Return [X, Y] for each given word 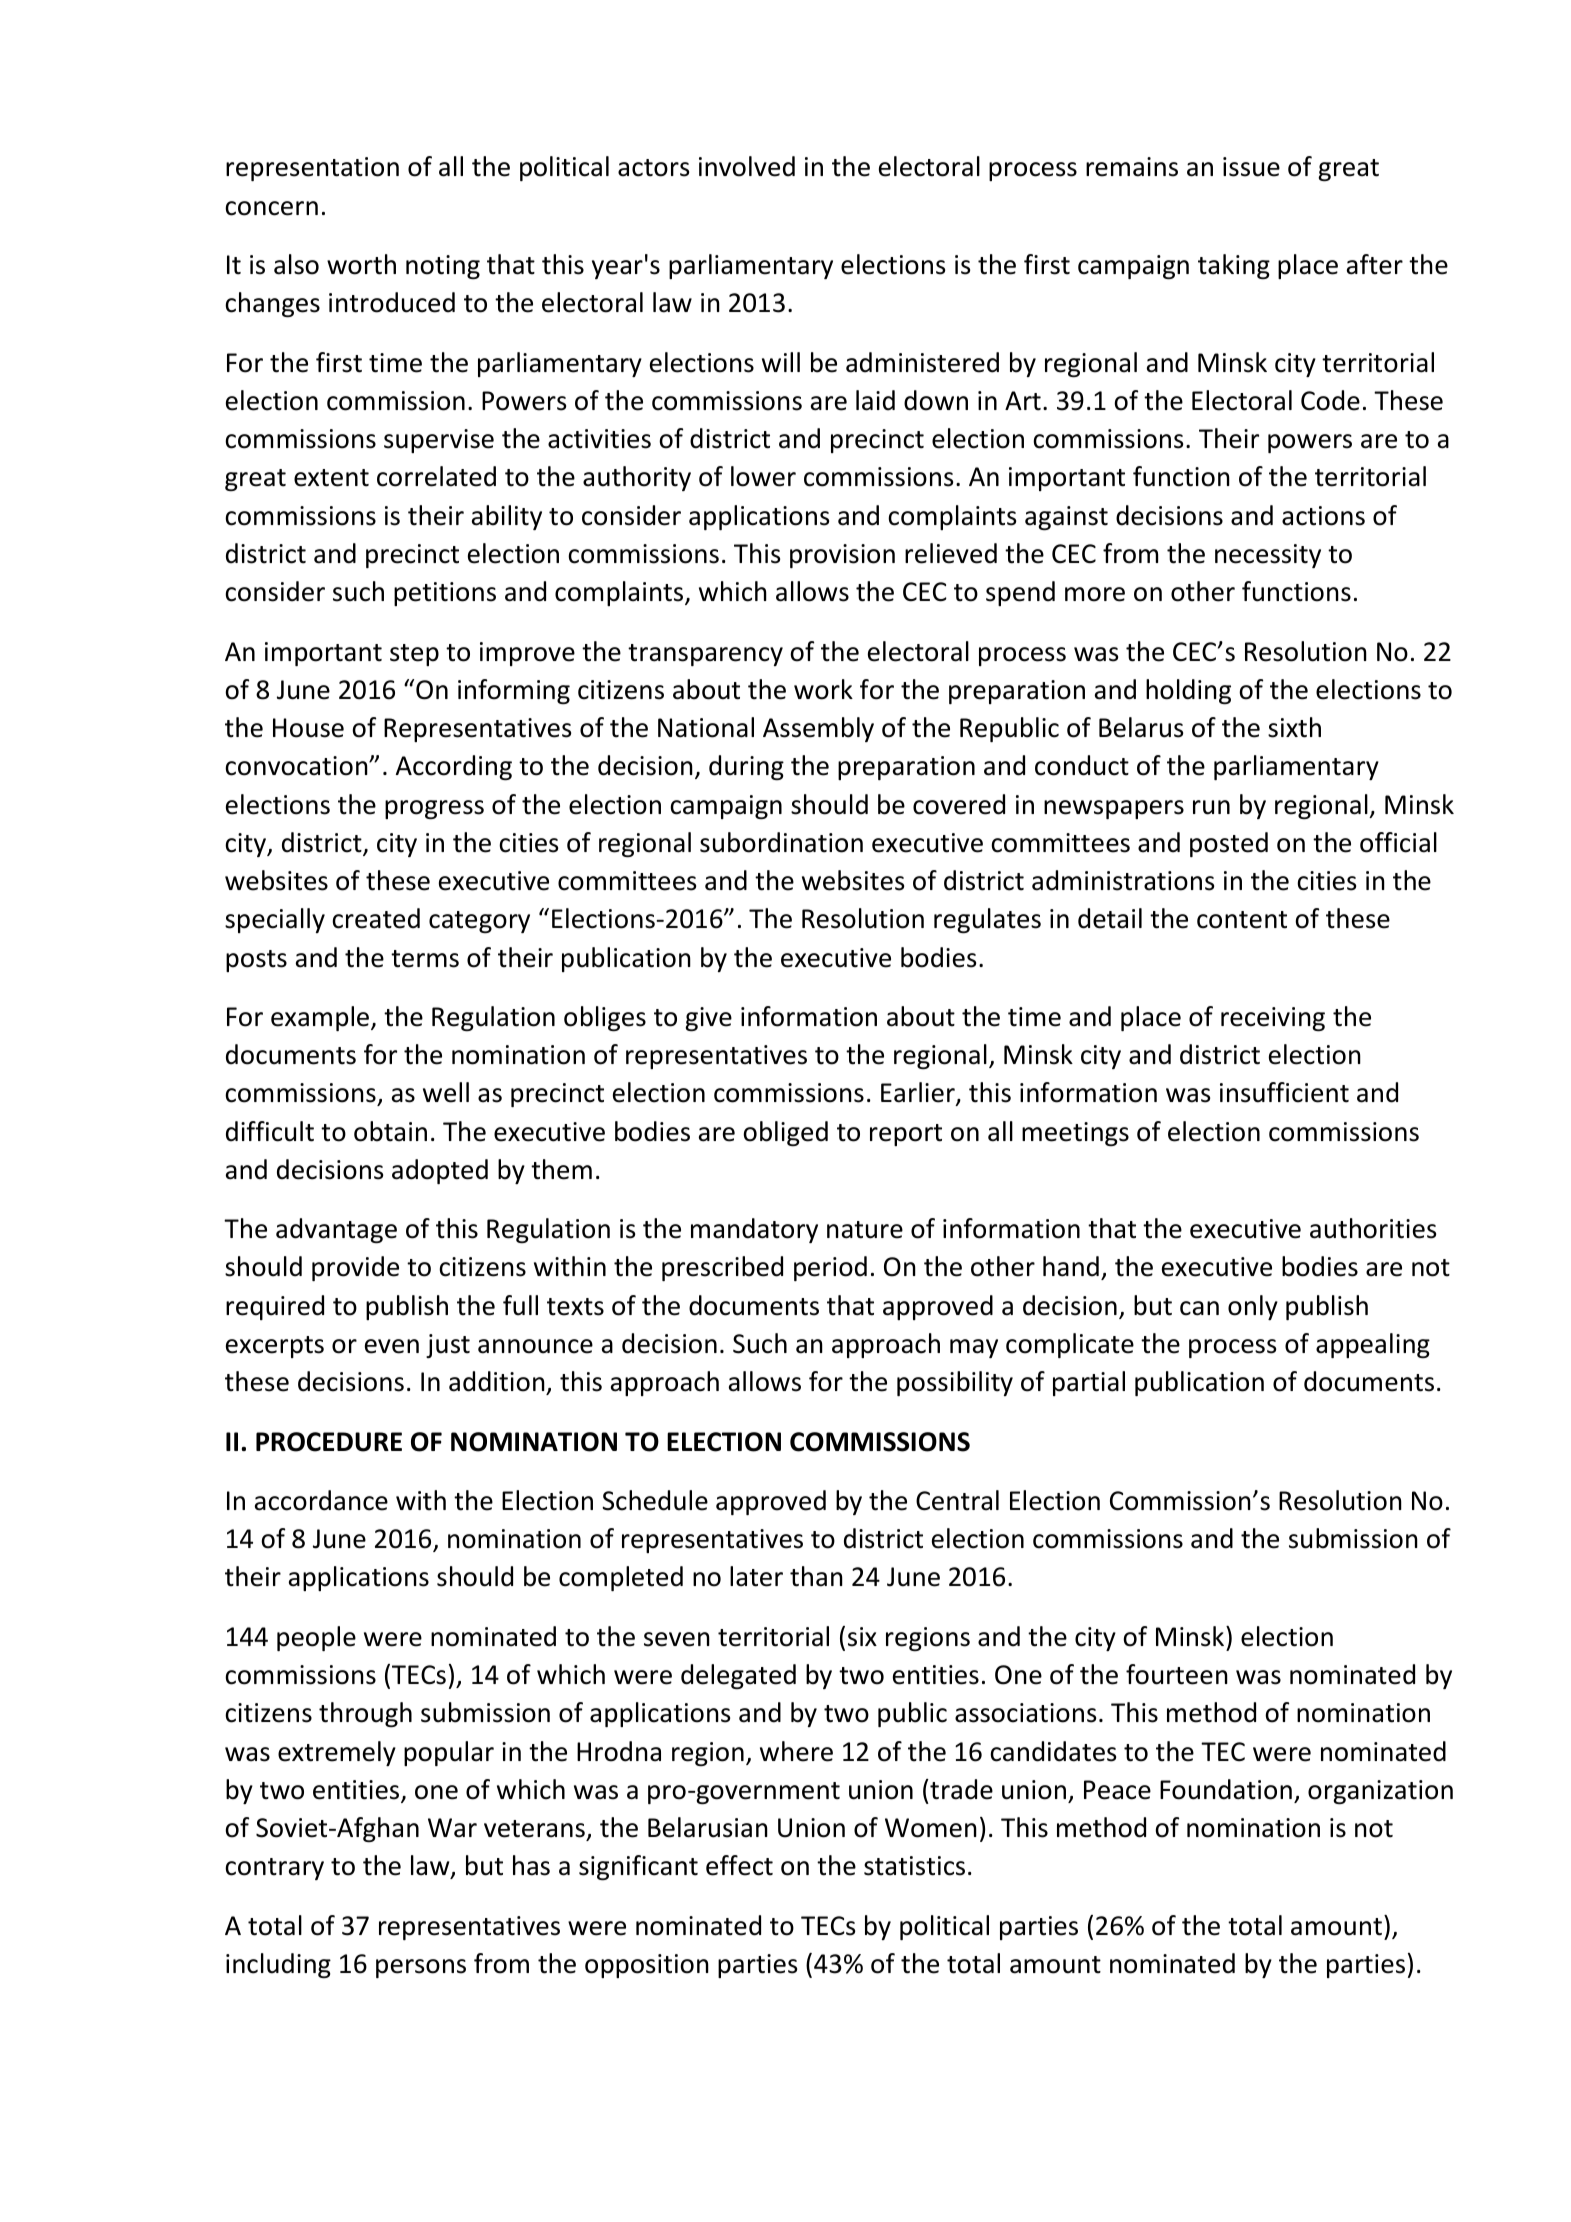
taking [1234, 266]
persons [421, 1968]
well [446, 1092]
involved [747, 166]
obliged [785, 1133]
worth [361, 264]
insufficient [1284, 1092]
